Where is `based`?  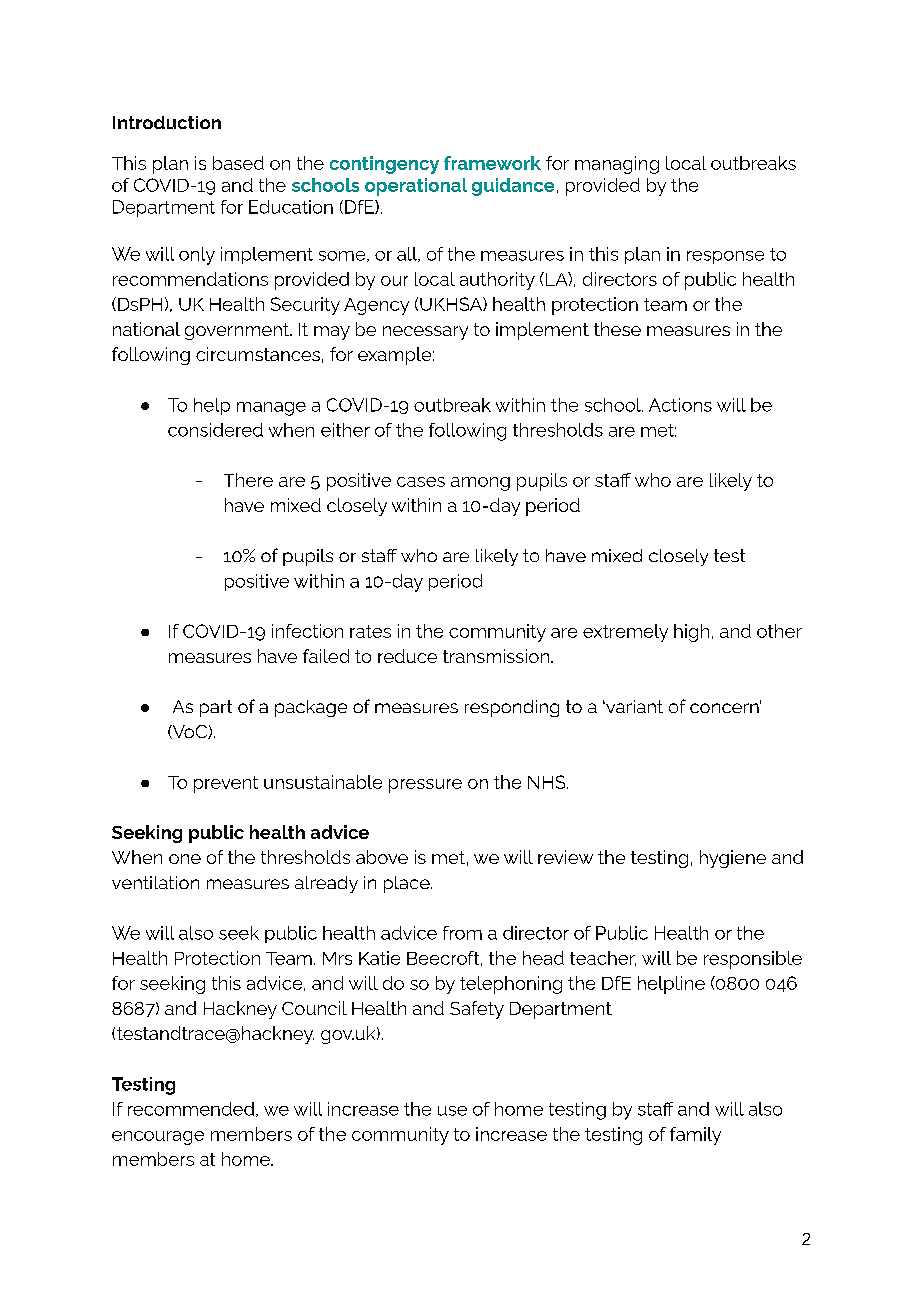 based is located at coordinates (238, 163).
